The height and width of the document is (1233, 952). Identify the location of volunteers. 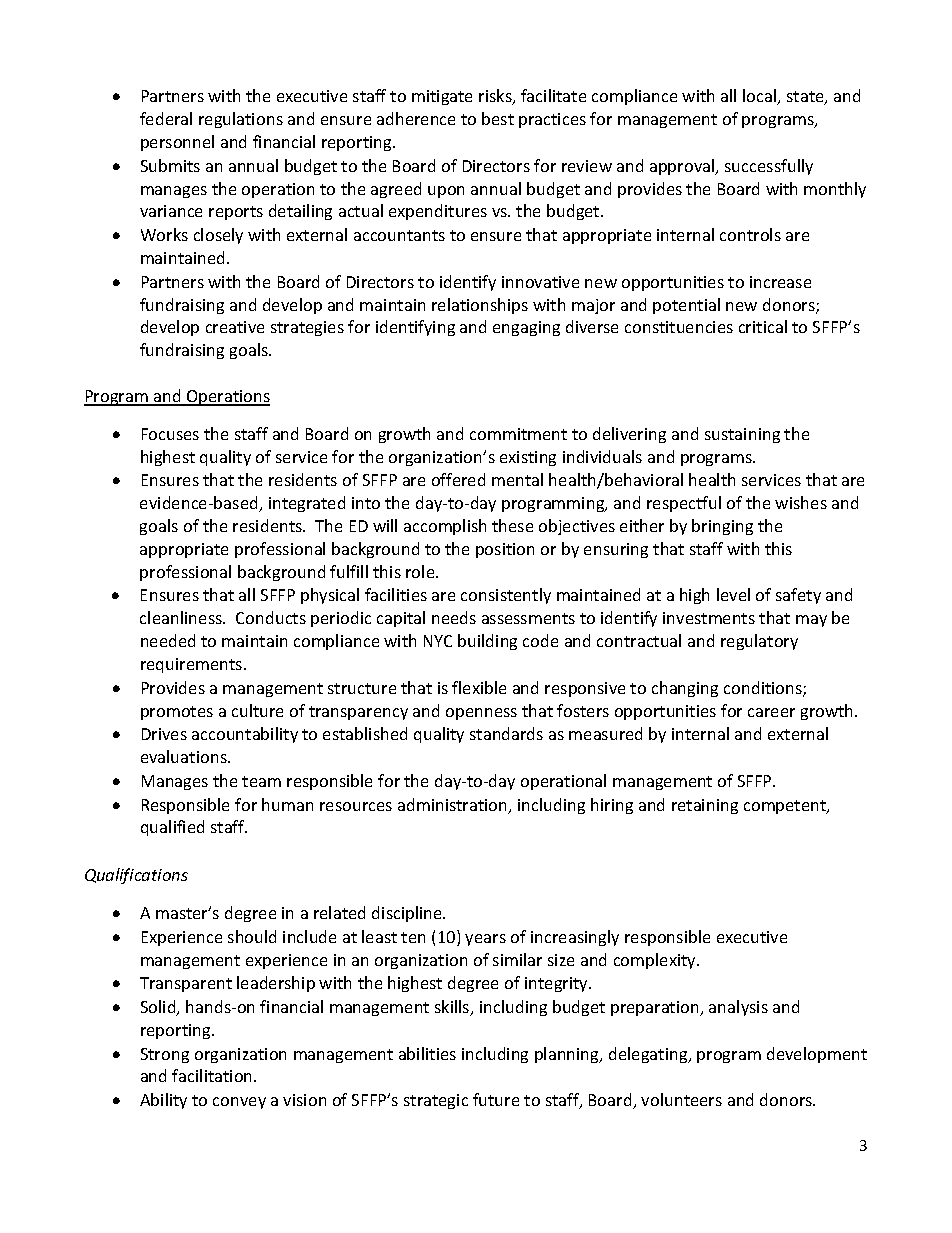
(681, 1099).
